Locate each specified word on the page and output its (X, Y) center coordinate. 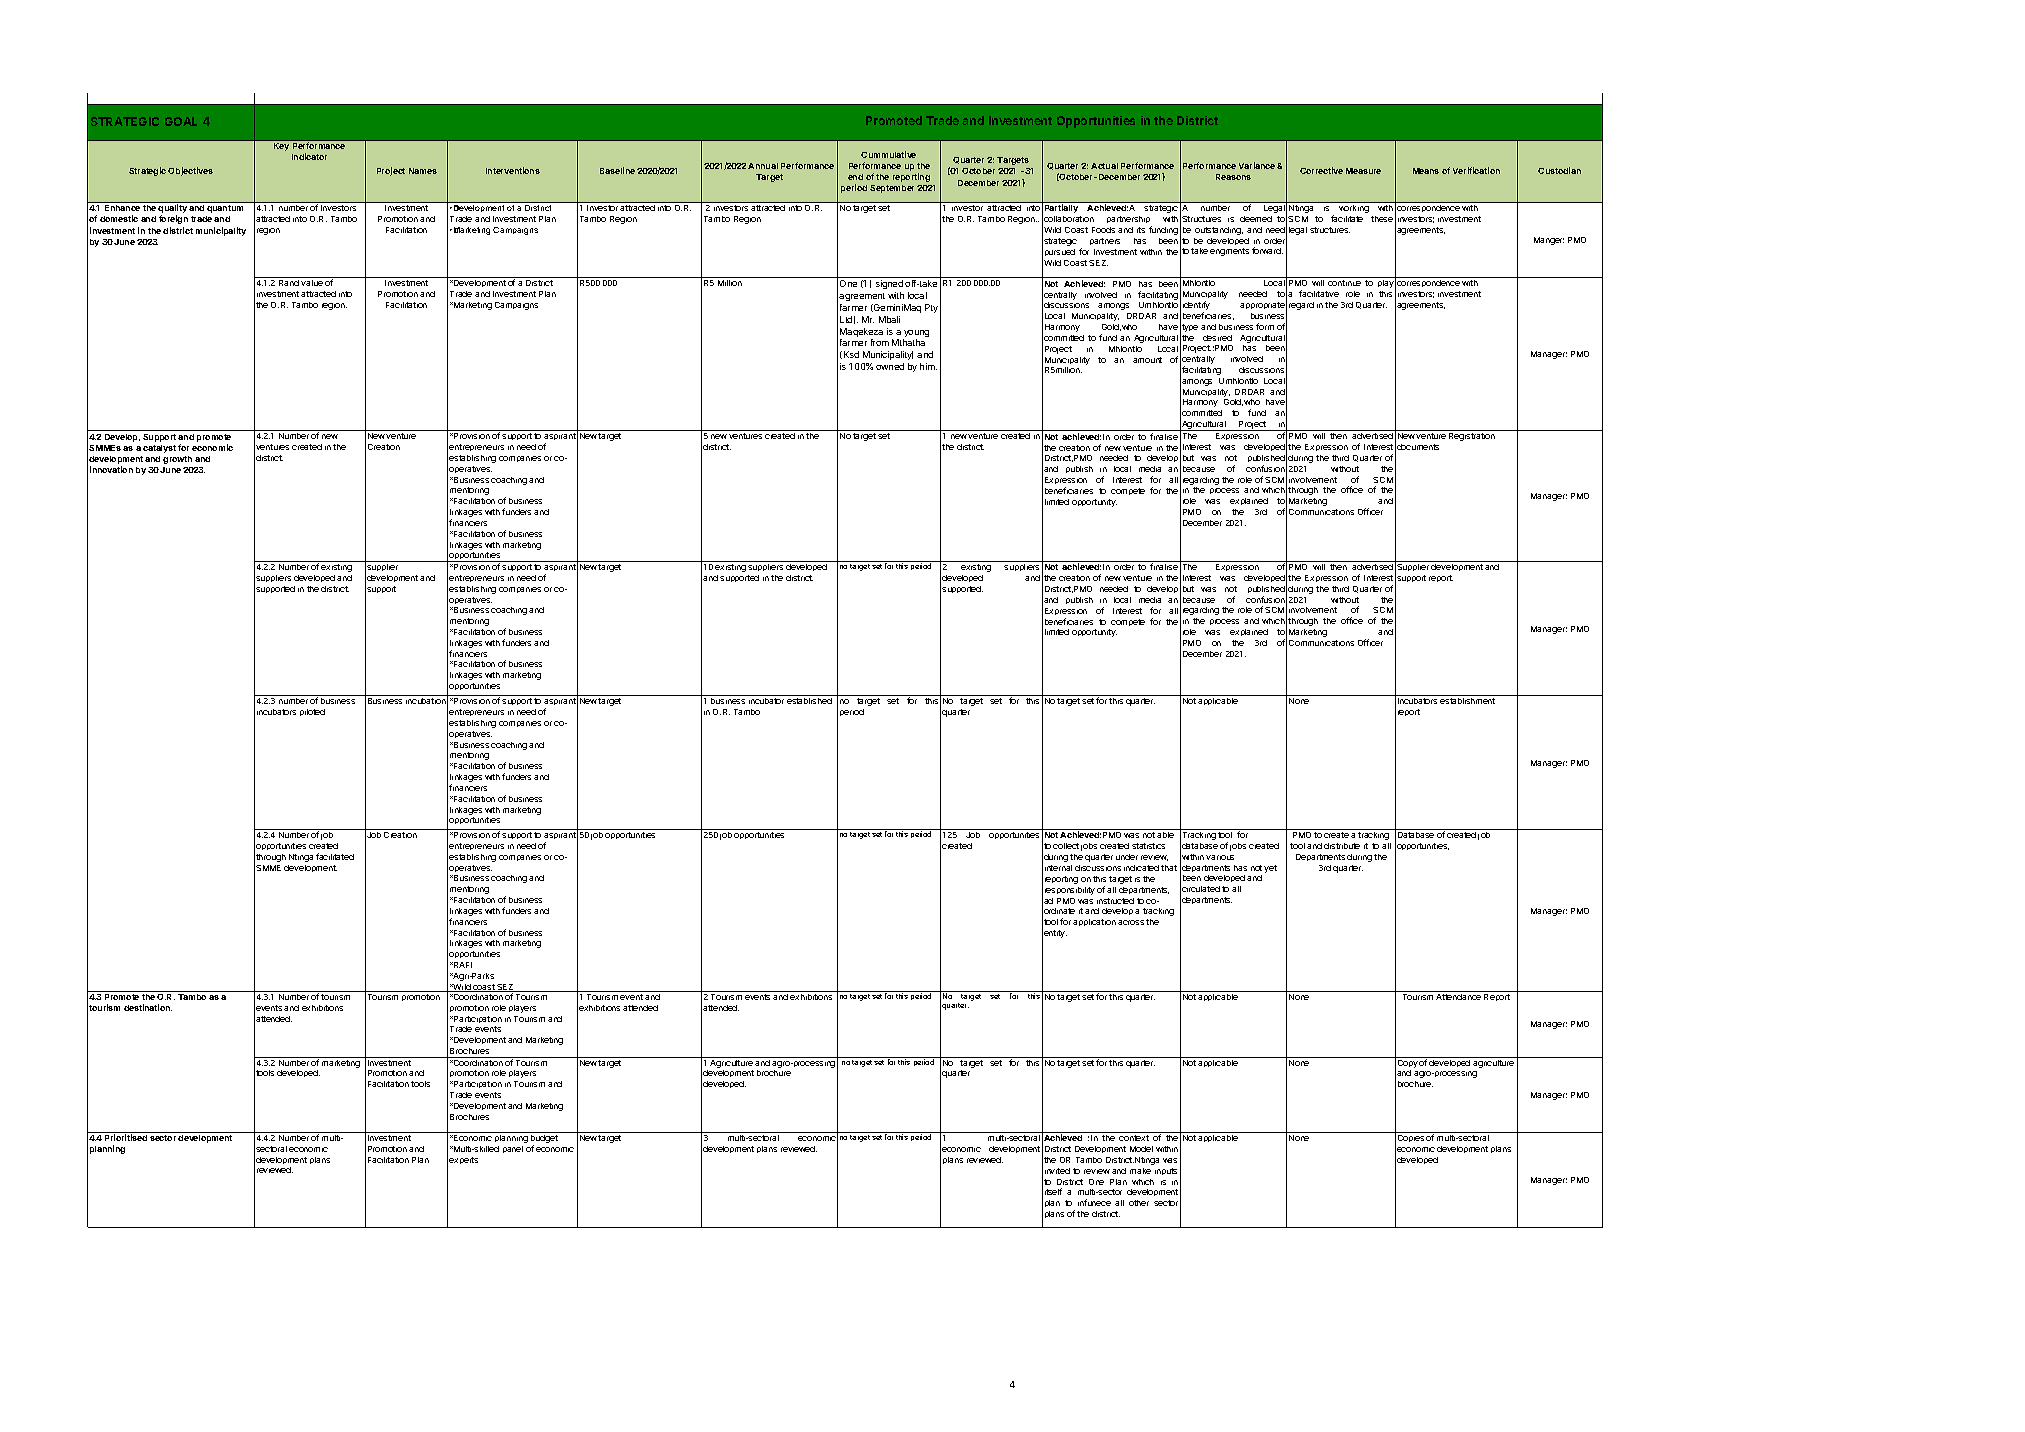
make (1140, 1171)
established (809, 701)
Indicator (309, 156)
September (892, 189)
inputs (1166, 1171)
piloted (312, 712)
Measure (1363, 171)
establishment (1467, 701)
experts (463, 1160)
